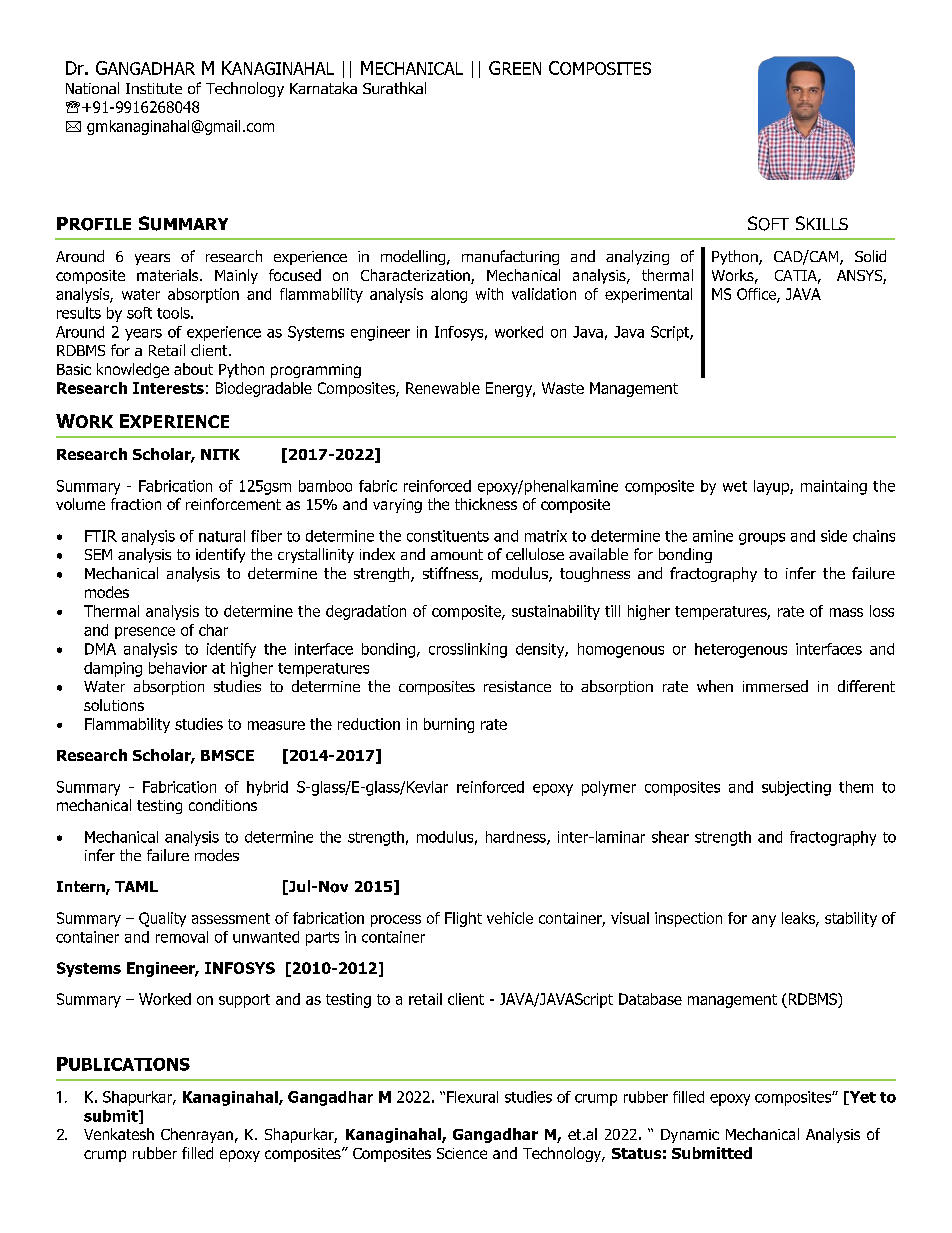  I want to click on Dynamic, so click(690, 1136).
